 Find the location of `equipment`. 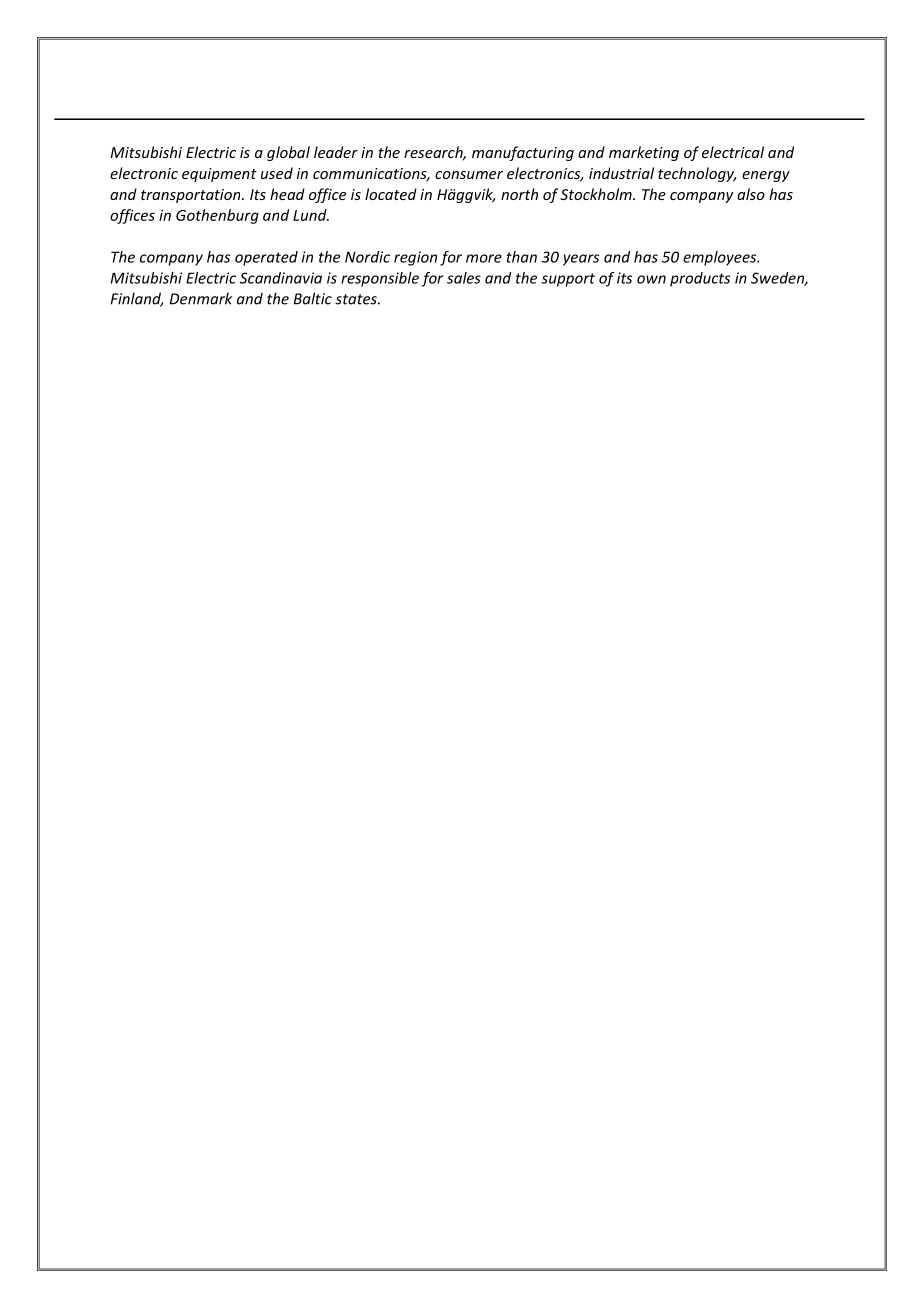

equipment is located at coordinates (219, 175).
